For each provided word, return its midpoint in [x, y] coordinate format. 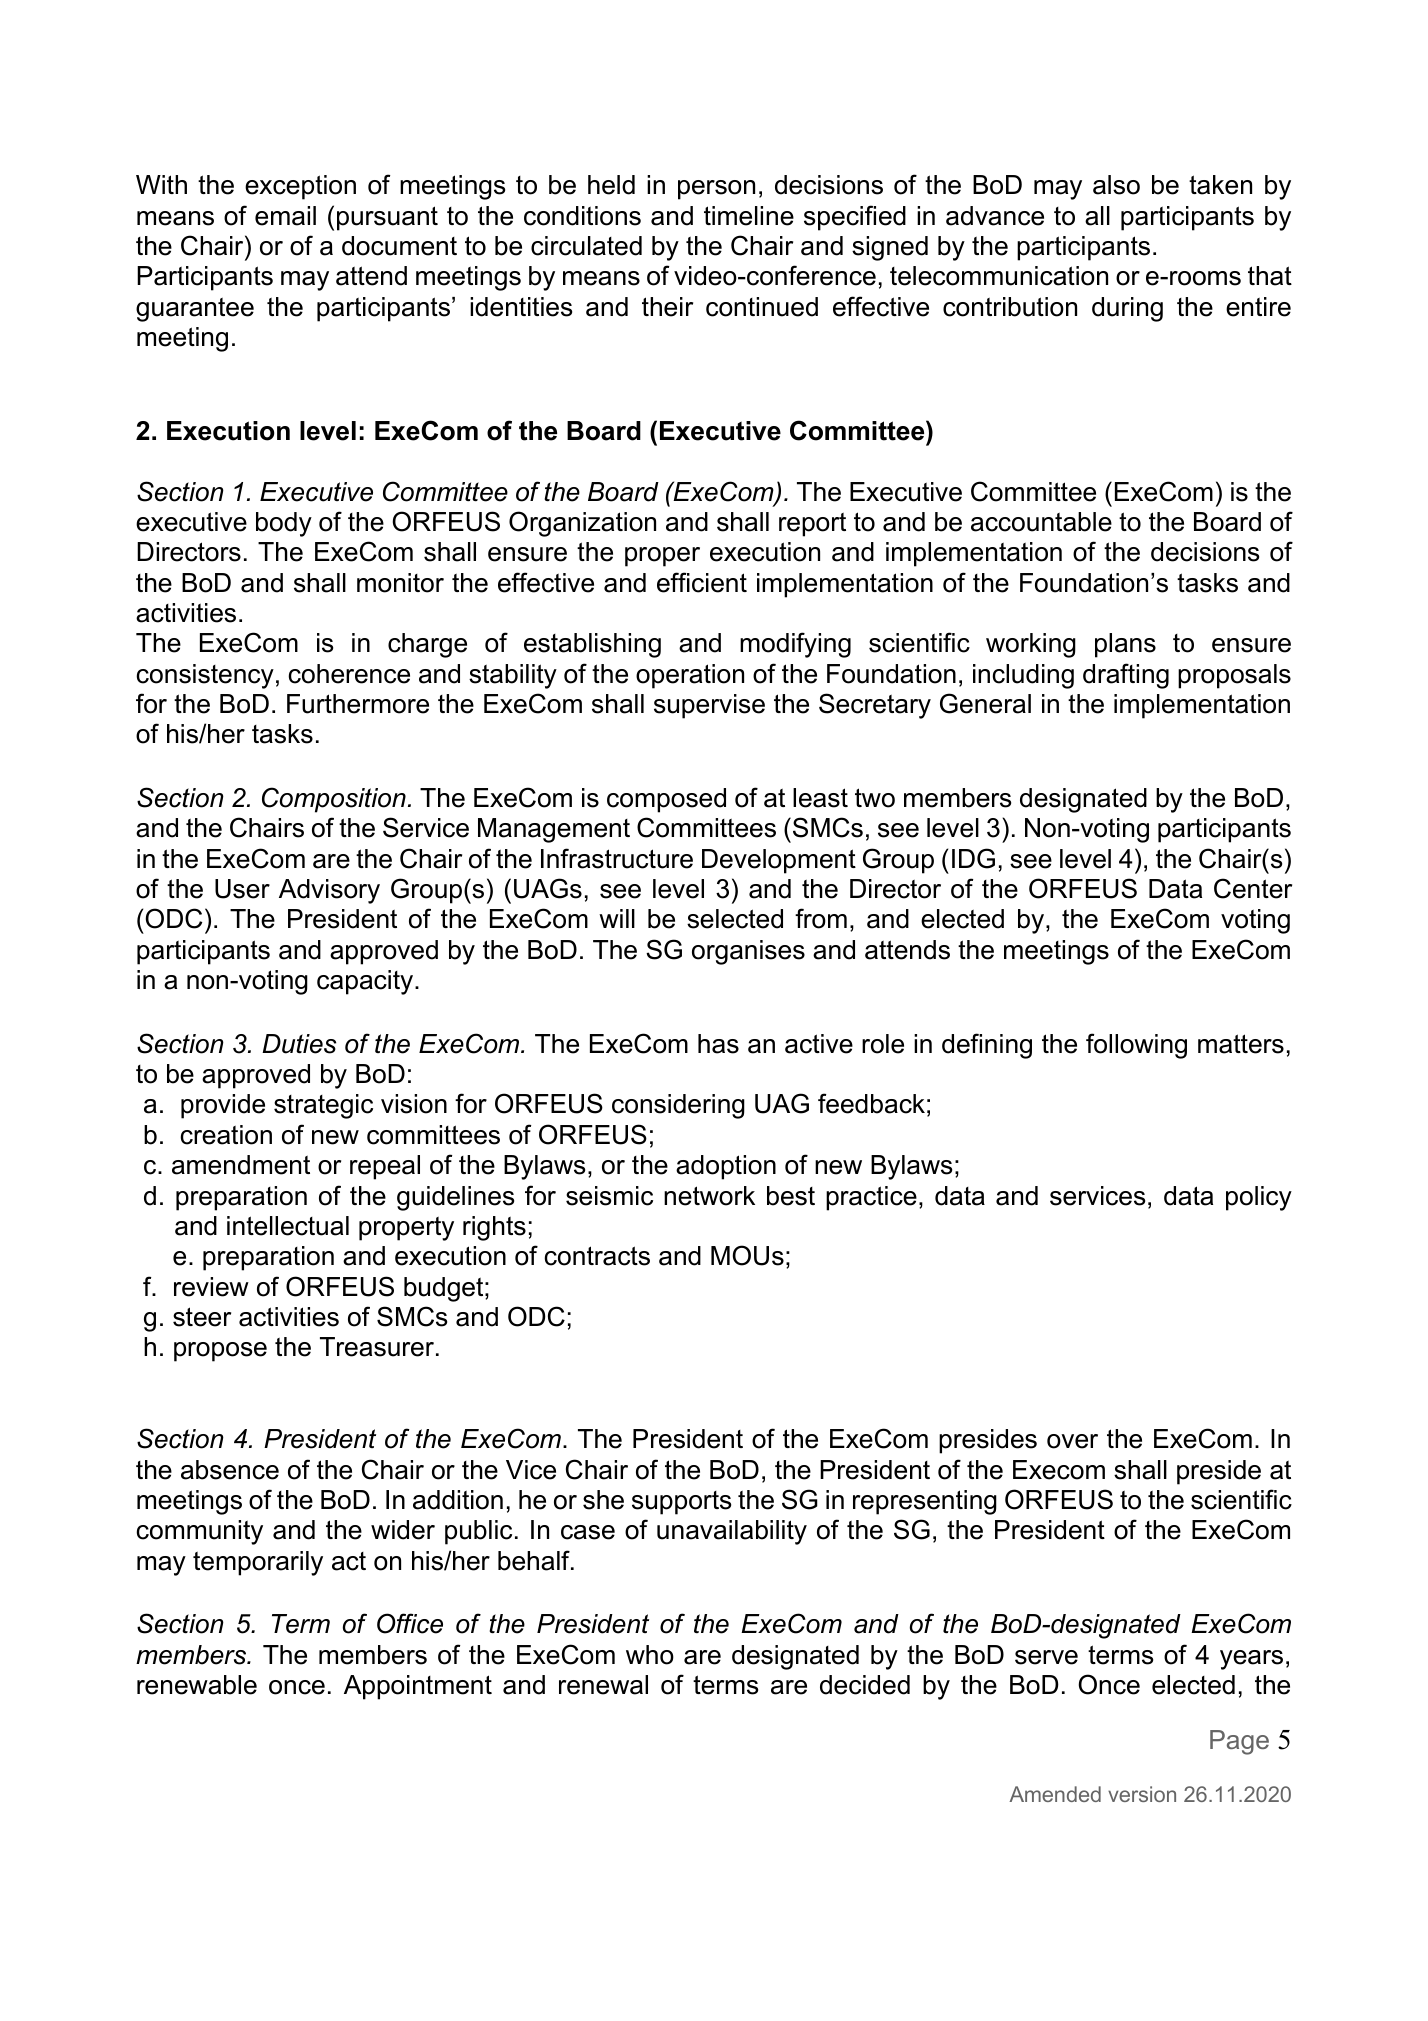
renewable [197, 1685]
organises [748, 952]
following [1136, 1046]
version [1142, 1794]
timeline [749, 216]
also [1116, 185]
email [285, 216]
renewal [603, 1685]
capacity [366, 982]
